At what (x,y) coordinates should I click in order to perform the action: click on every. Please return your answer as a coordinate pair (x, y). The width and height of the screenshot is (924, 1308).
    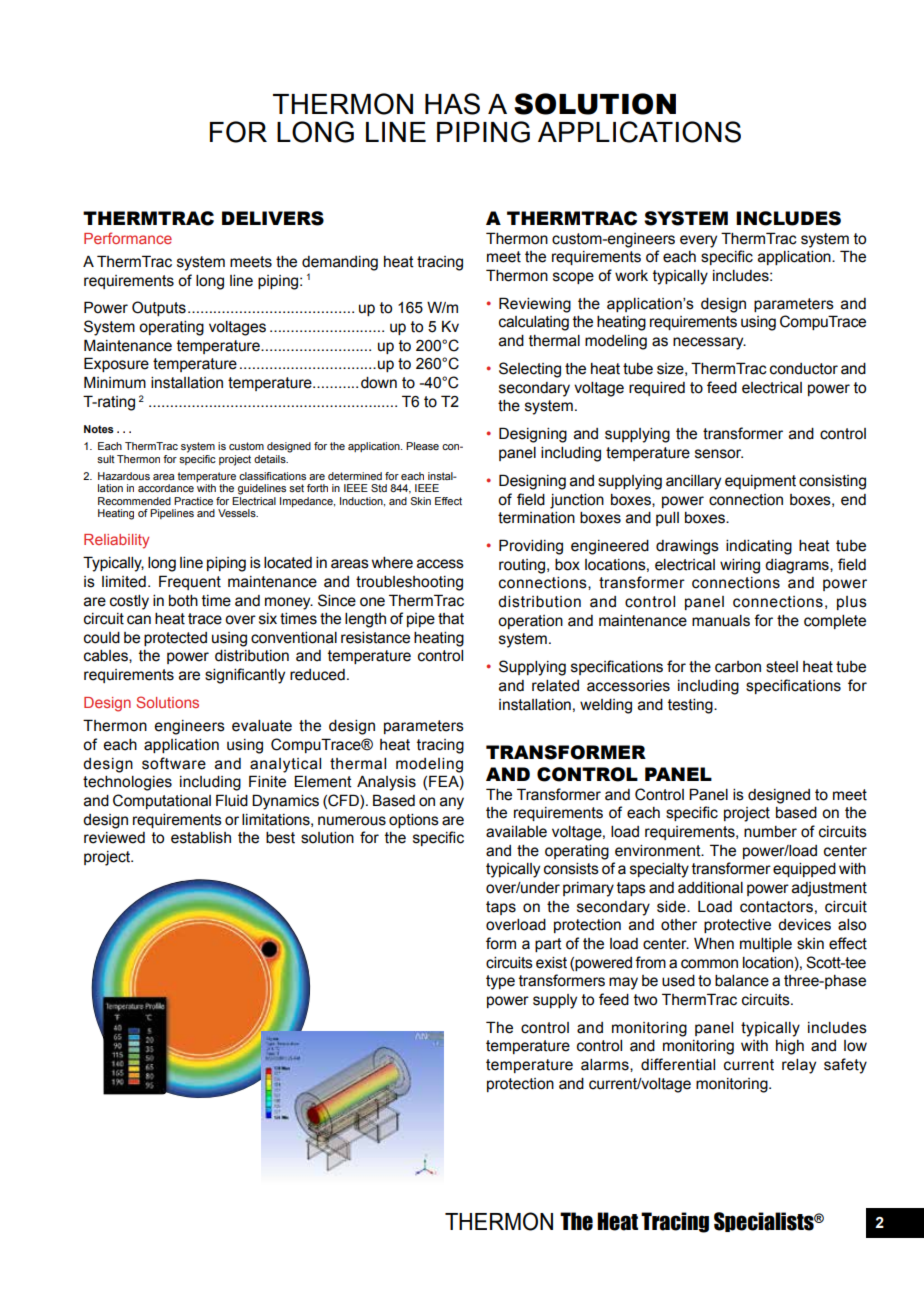
    Looking at the image, I should click on (698, 241).
